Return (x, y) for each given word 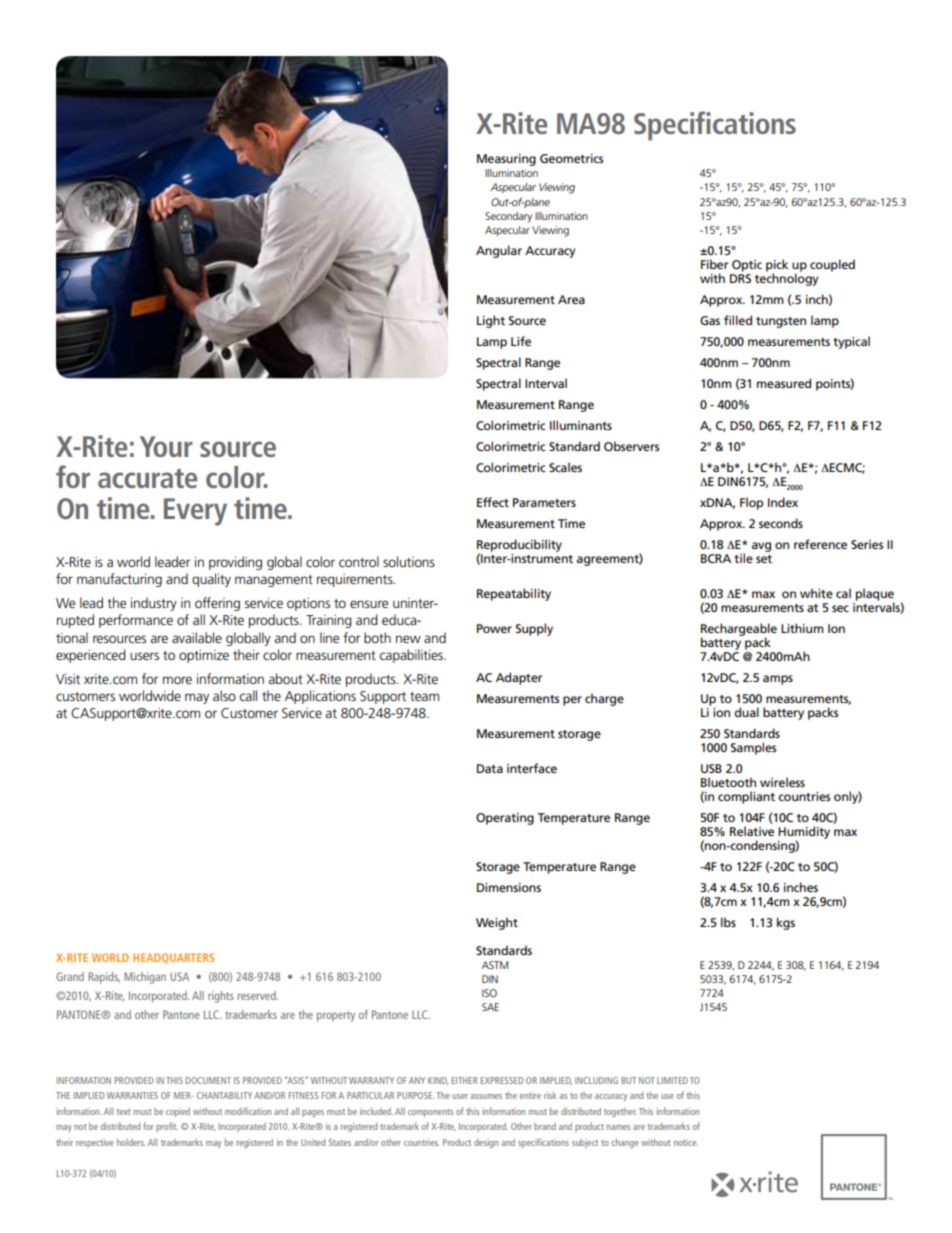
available (197, 637)
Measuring (506, 160)
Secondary (508, 217)
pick (777, 266)
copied (178, 1112)
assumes (486, 1096)
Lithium (802, 628)
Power (494, 628)
